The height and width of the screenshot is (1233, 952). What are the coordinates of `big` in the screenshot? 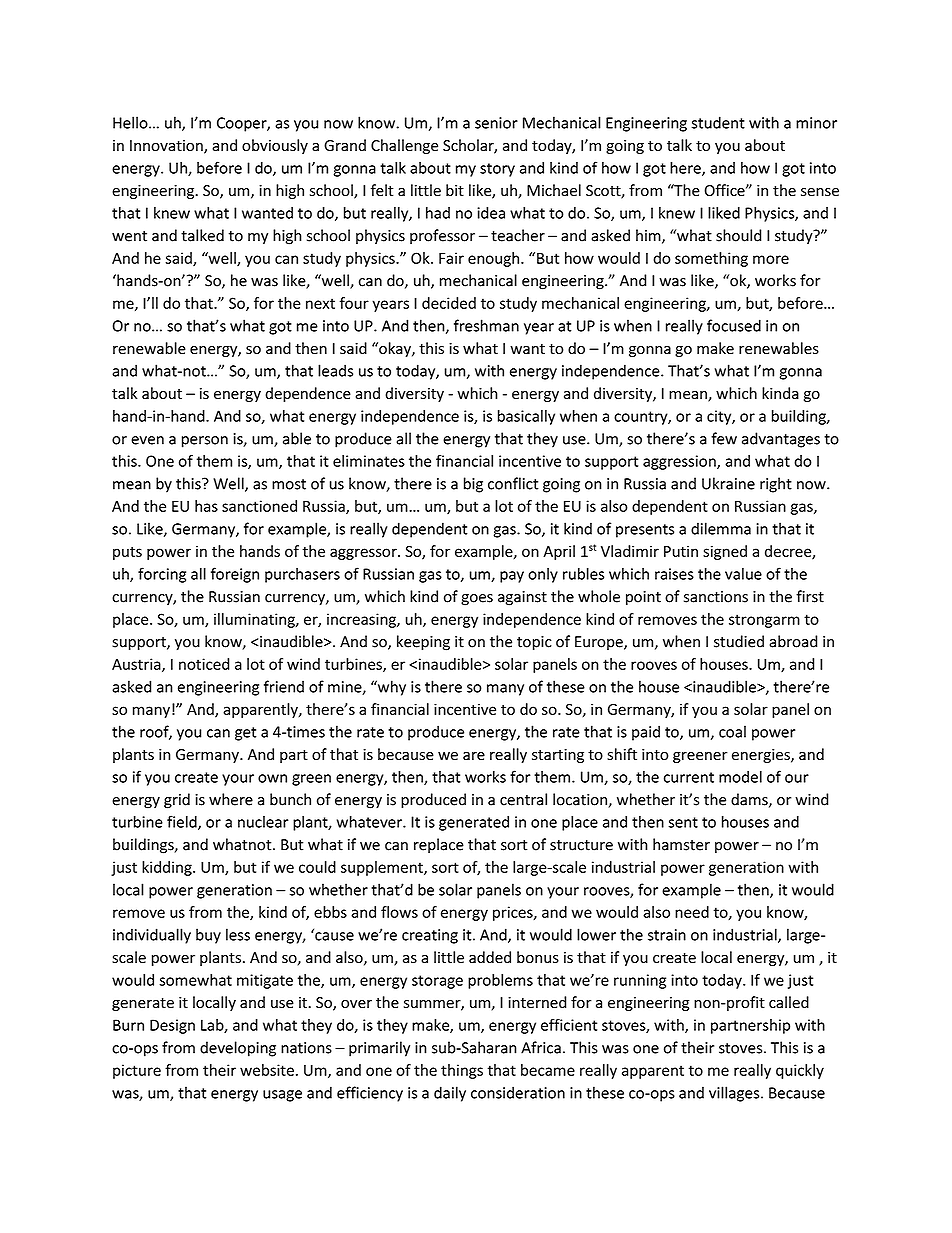 It's located at (473, 485).
